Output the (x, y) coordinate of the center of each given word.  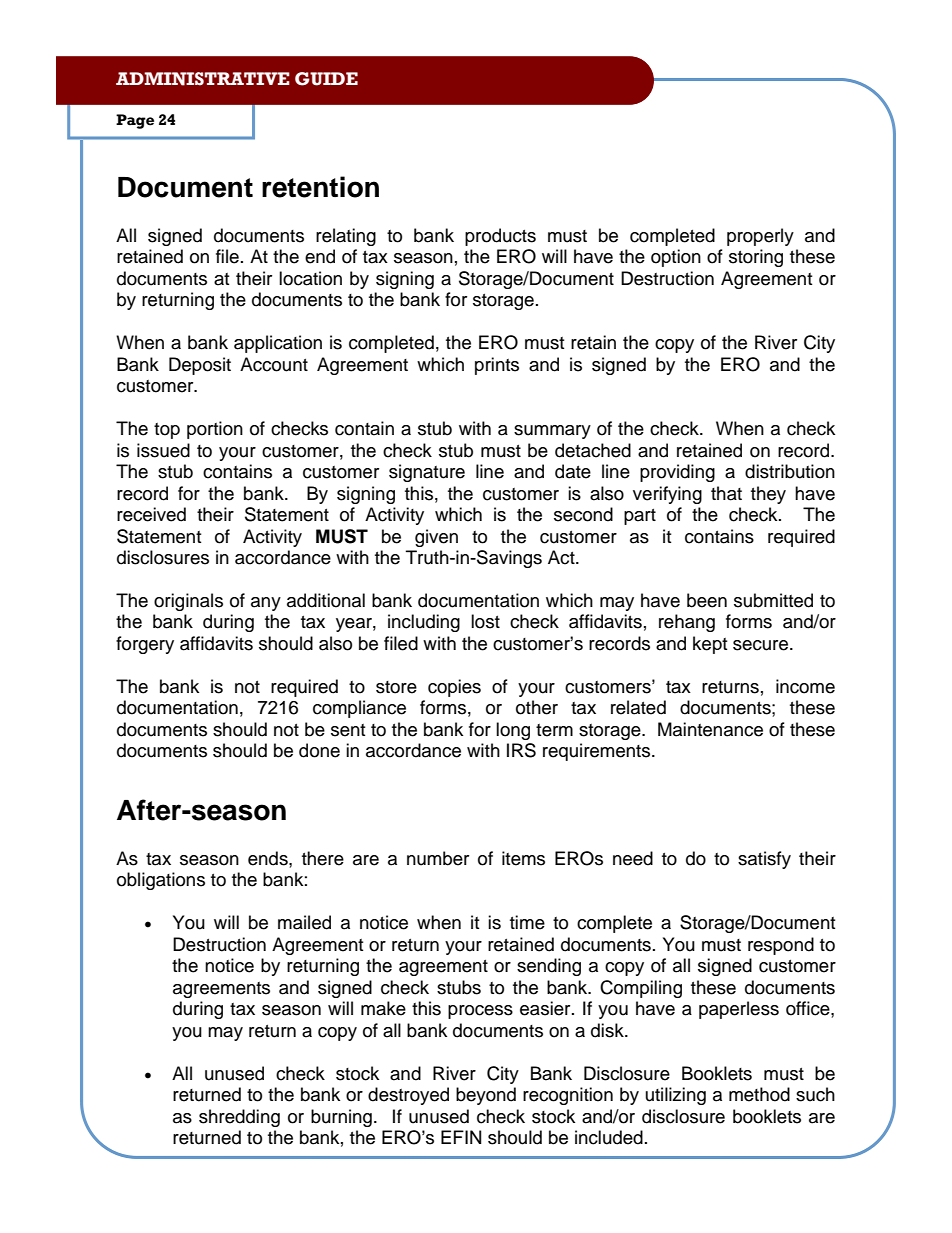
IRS (521, 750)
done (319, 750)
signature (427, 473)
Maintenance (710, 729)
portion (215, 430)
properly (760, 237)
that (726, 493)
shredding (239, 1118)
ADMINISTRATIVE (203, 79)
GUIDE (326, 79)
